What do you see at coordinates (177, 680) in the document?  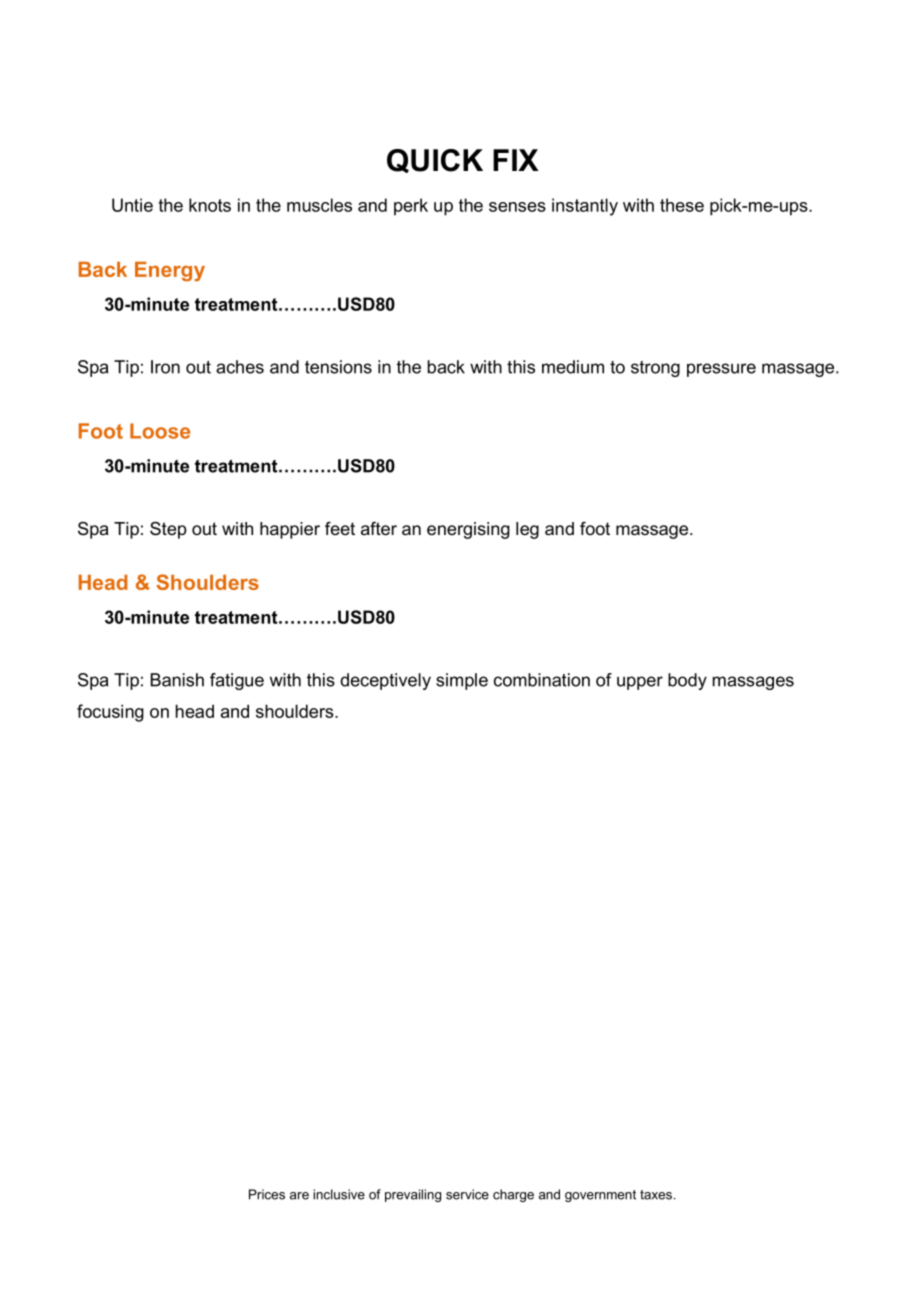 I see `Banish` at bounding box center [177, 680].
